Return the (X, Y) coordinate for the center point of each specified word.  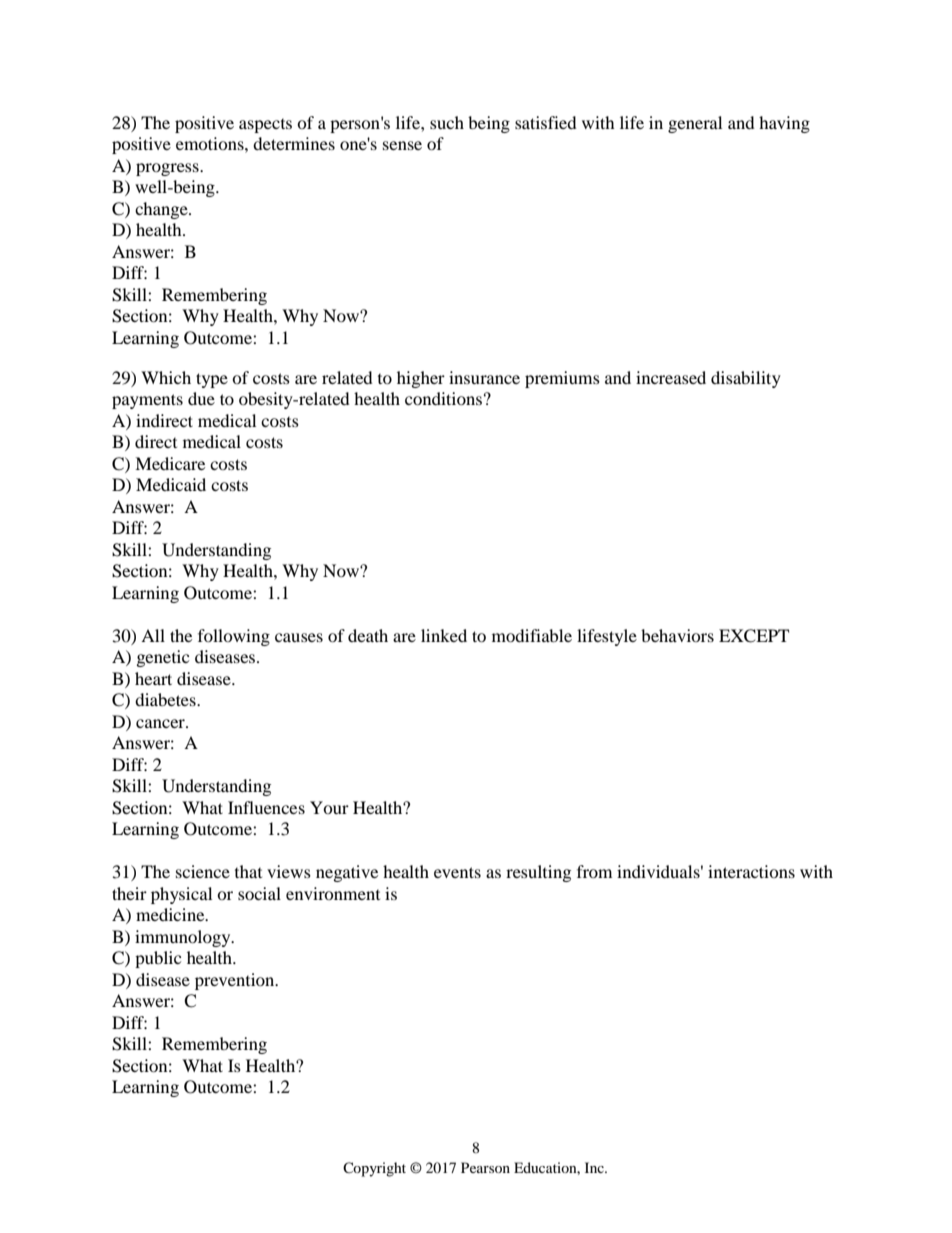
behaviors (677, 635)
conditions (443, 398)
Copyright (374, 1169)
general (695, 124)
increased (671, 377)
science (203, 871)
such (447, 122)
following (234, 637)
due (201, 398)
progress (168, 169)
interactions (751, 871)
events (457, 872)
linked (444, 635)
